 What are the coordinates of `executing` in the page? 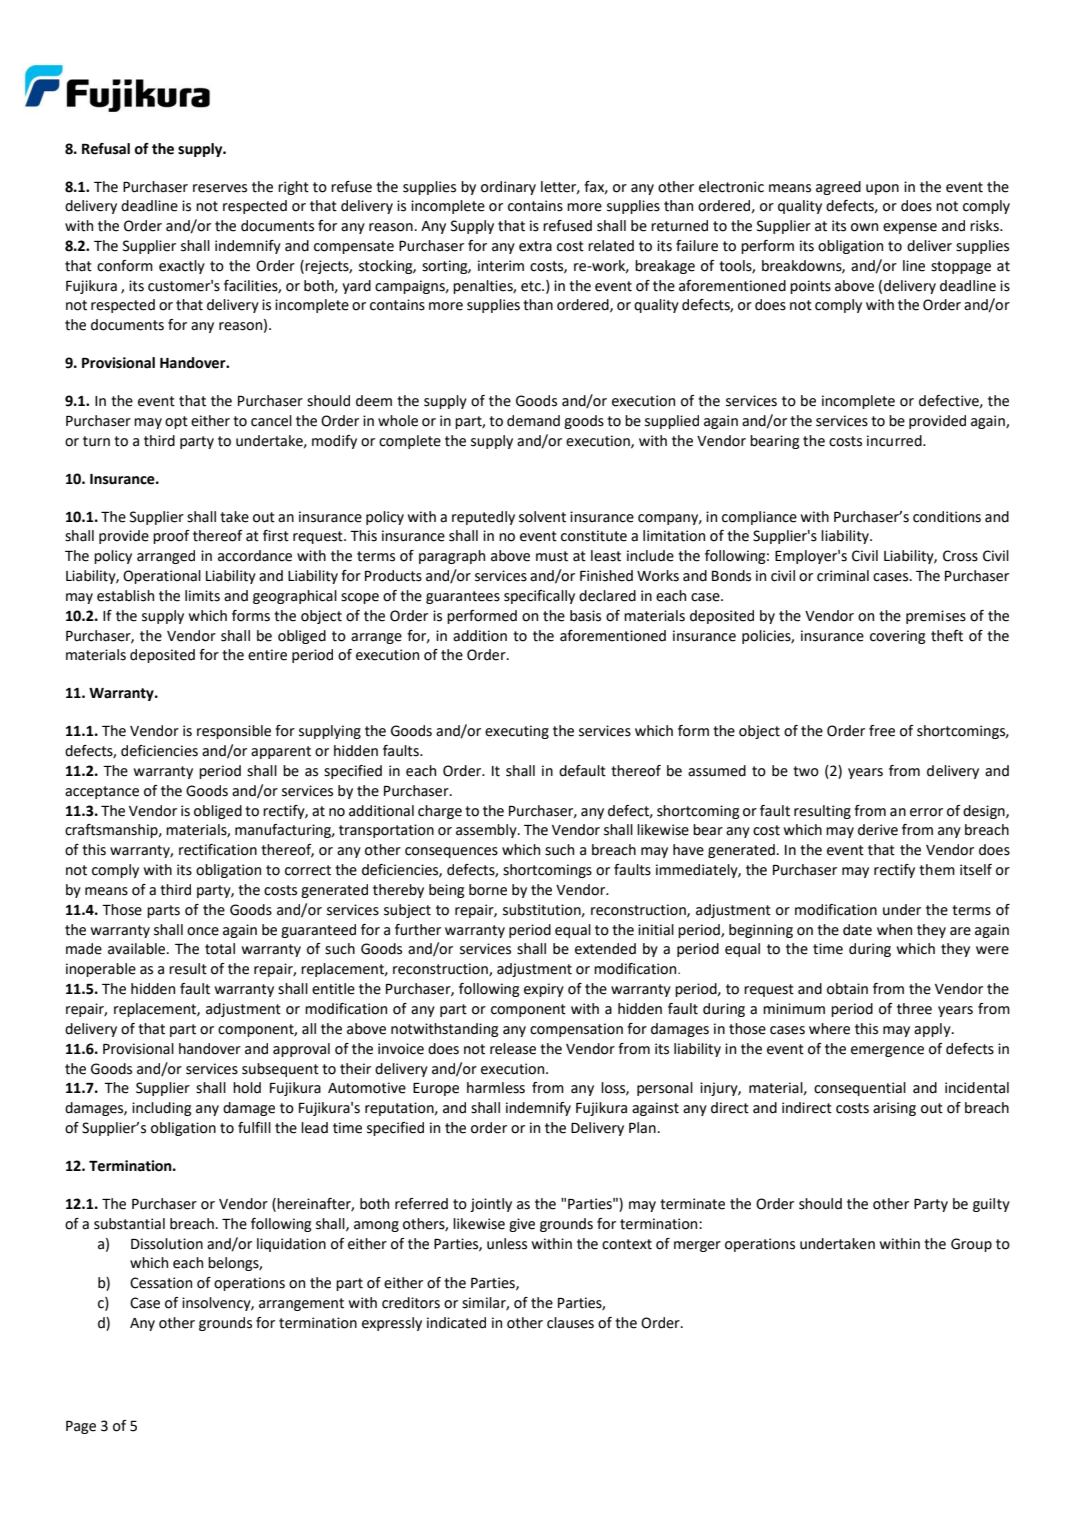 It's located at (517, 732).
